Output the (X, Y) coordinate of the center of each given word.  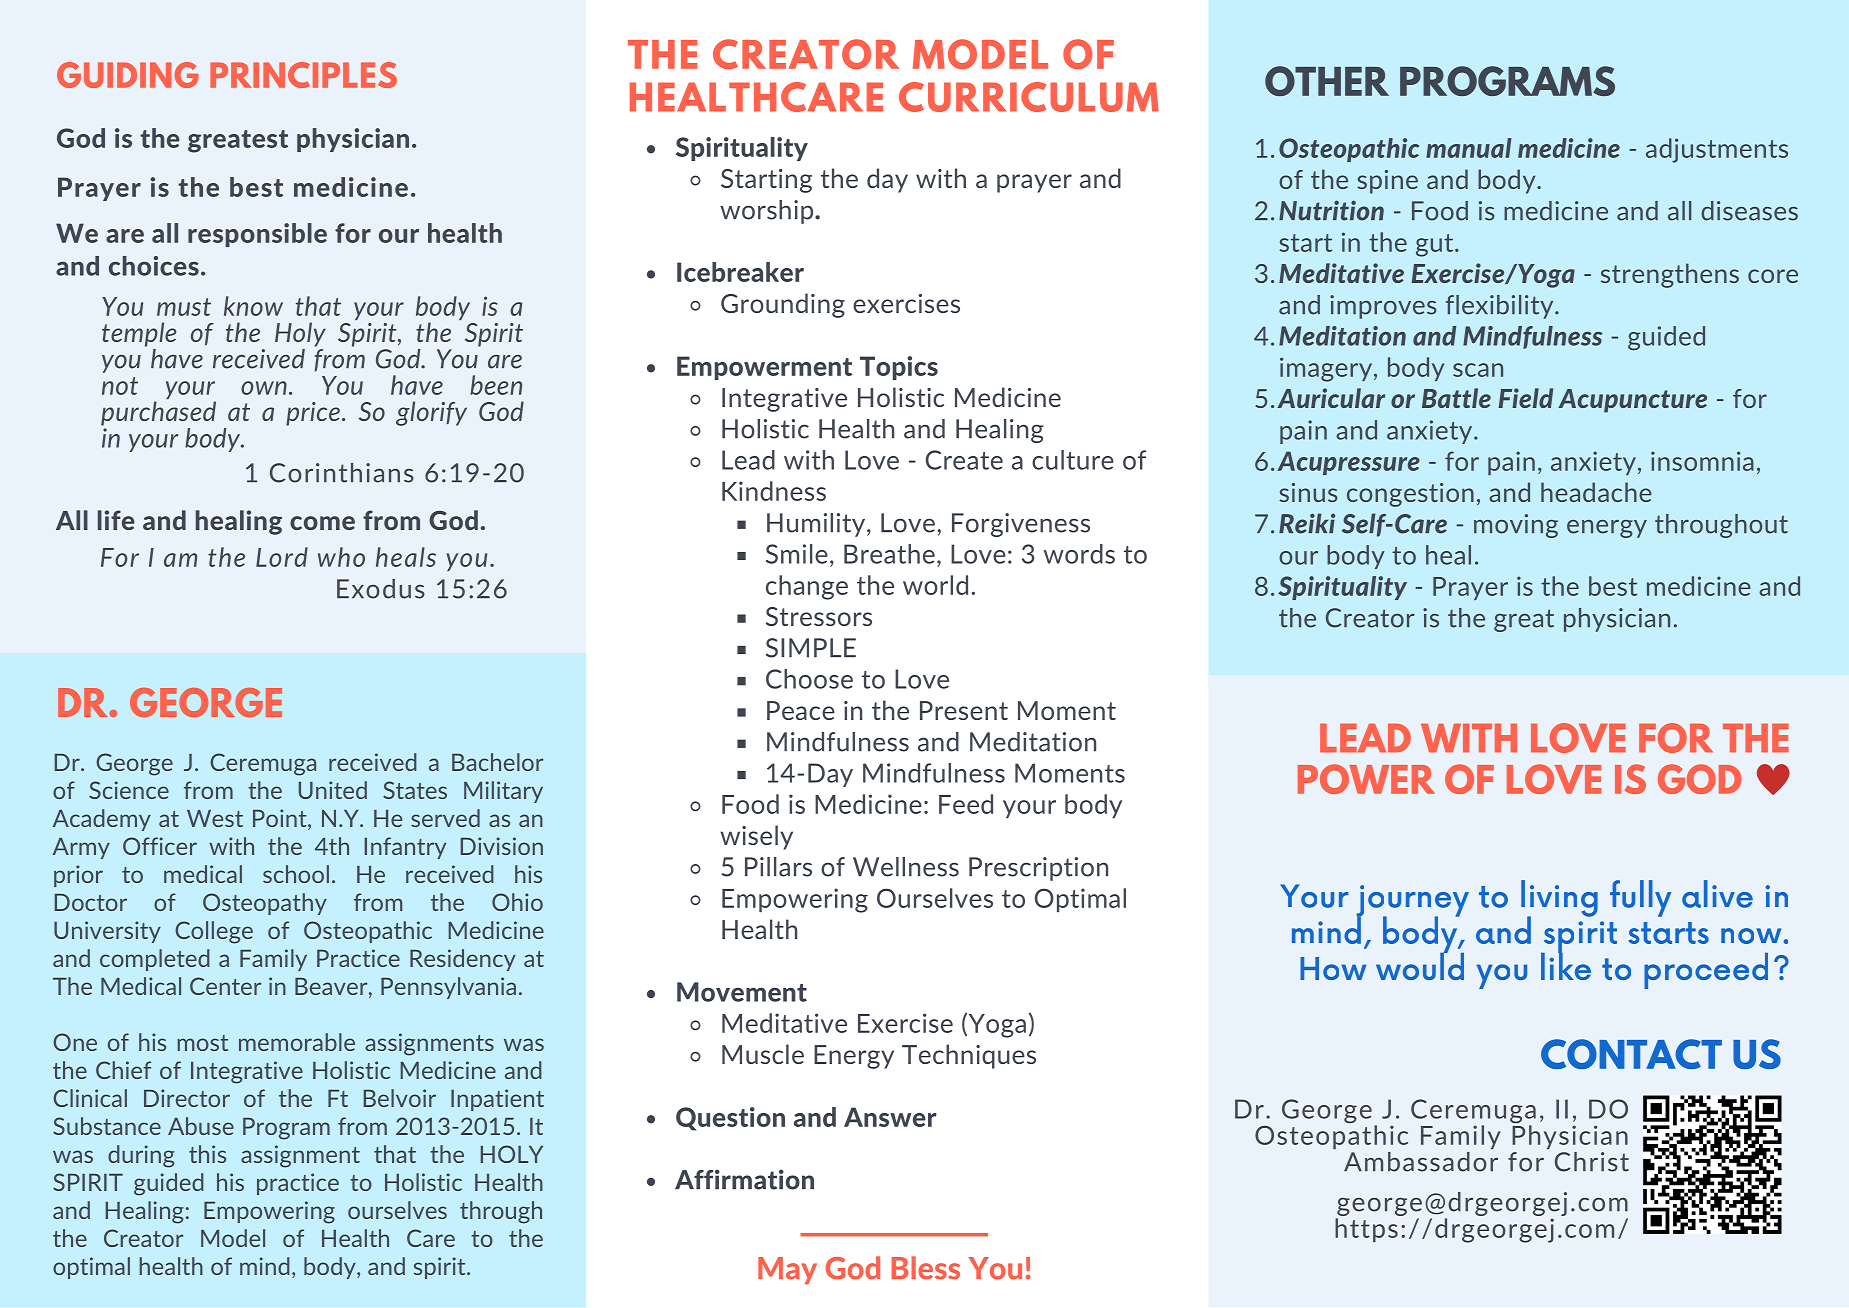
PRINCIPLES (303, 75)
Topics (899, 368)
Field (1526, 398)
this (207, 1154)
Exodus (381, 589)
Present (964, 710)
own (264, 388)
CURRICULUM (1029, 97)
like (1566, 965)
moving (1516, 526)
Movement (742, 992)
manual (1469, 148)
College (214, 932)
